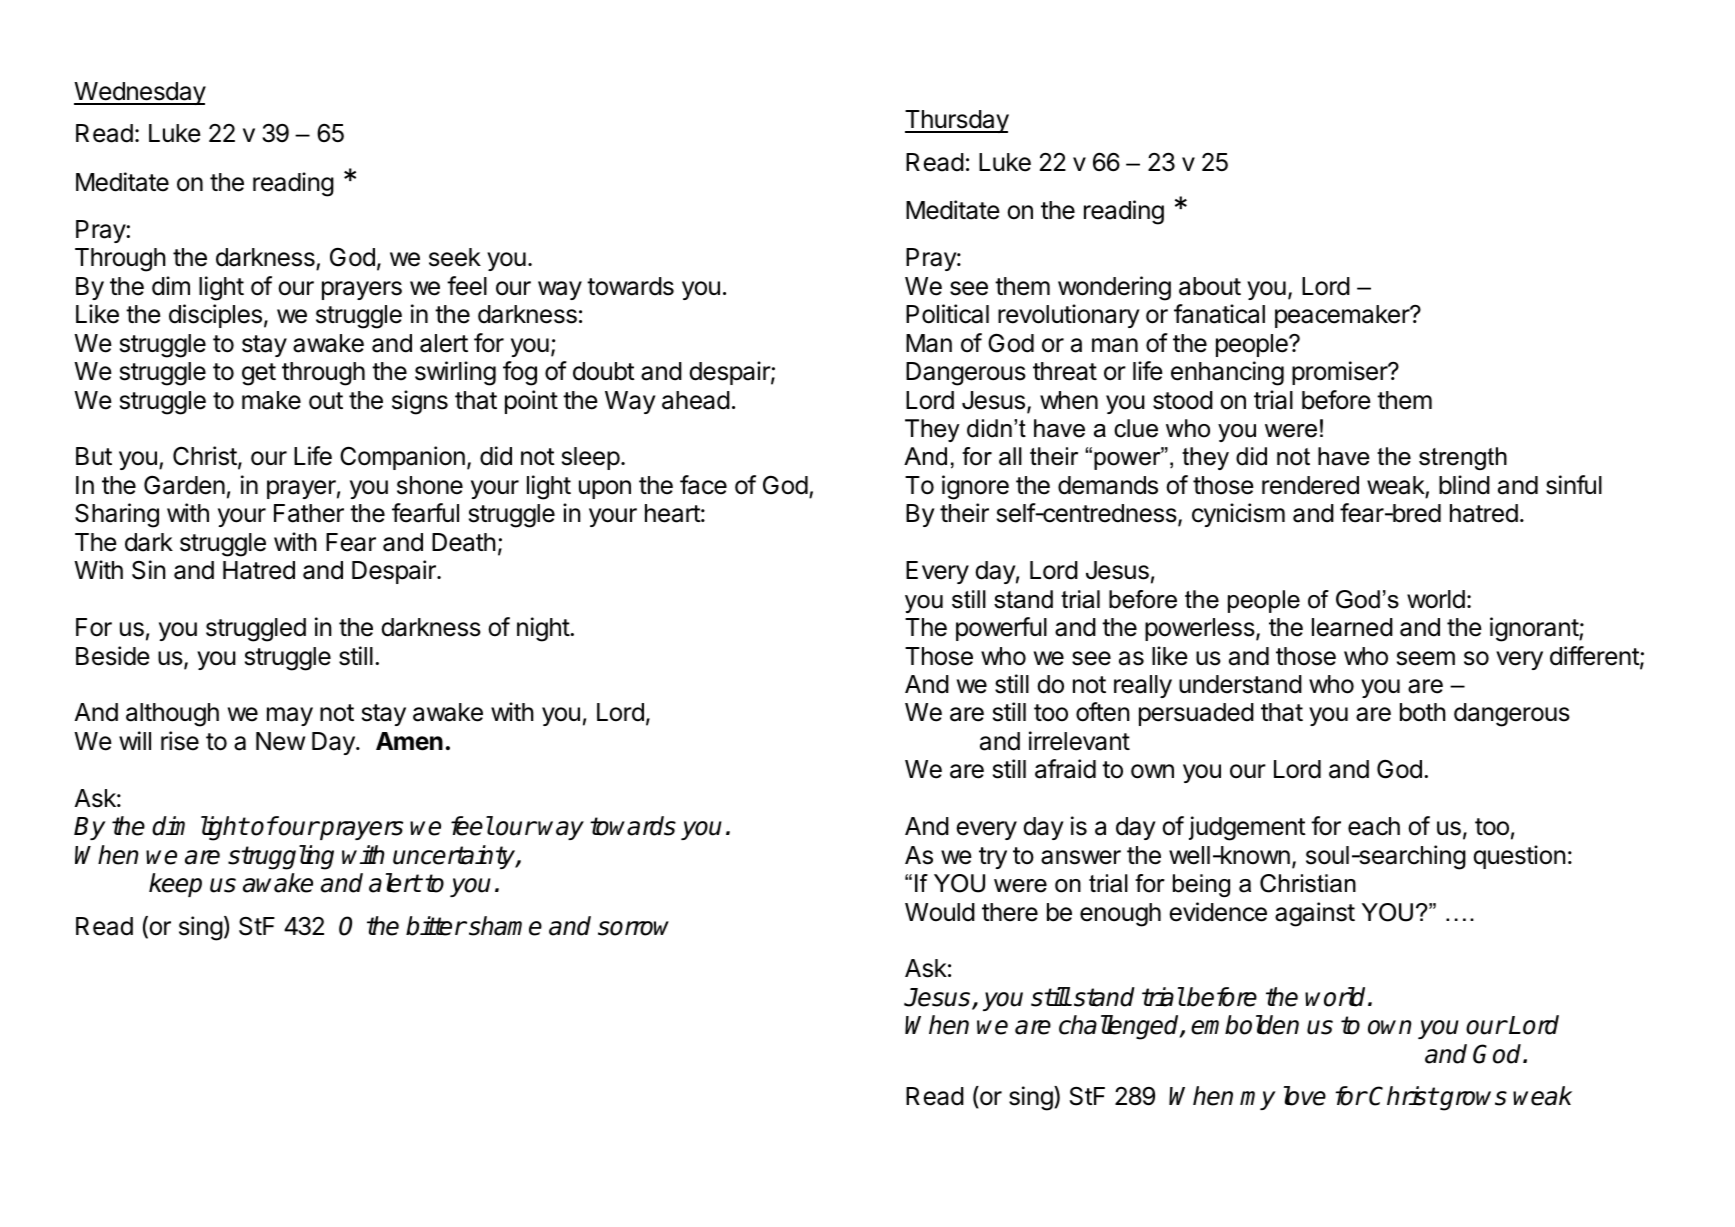 Image resolution: width=1735 pixels, height=1227 pixels. What do you see at coordinates (113, 656) in the page?
I see `Beside` at bounding box center [113, 656].
